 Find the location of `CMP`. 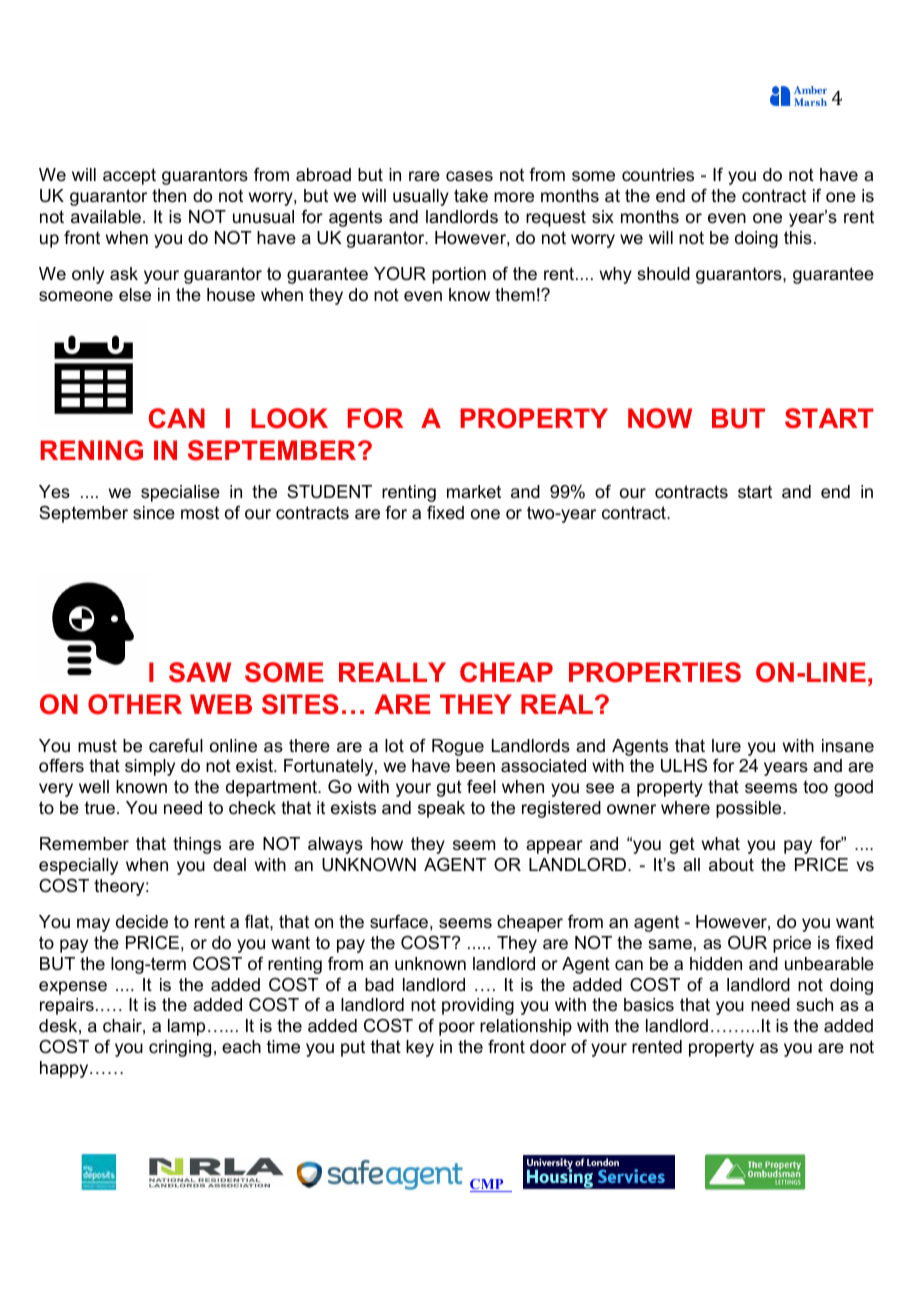

CMP is located at coordinates (488, 1185).
